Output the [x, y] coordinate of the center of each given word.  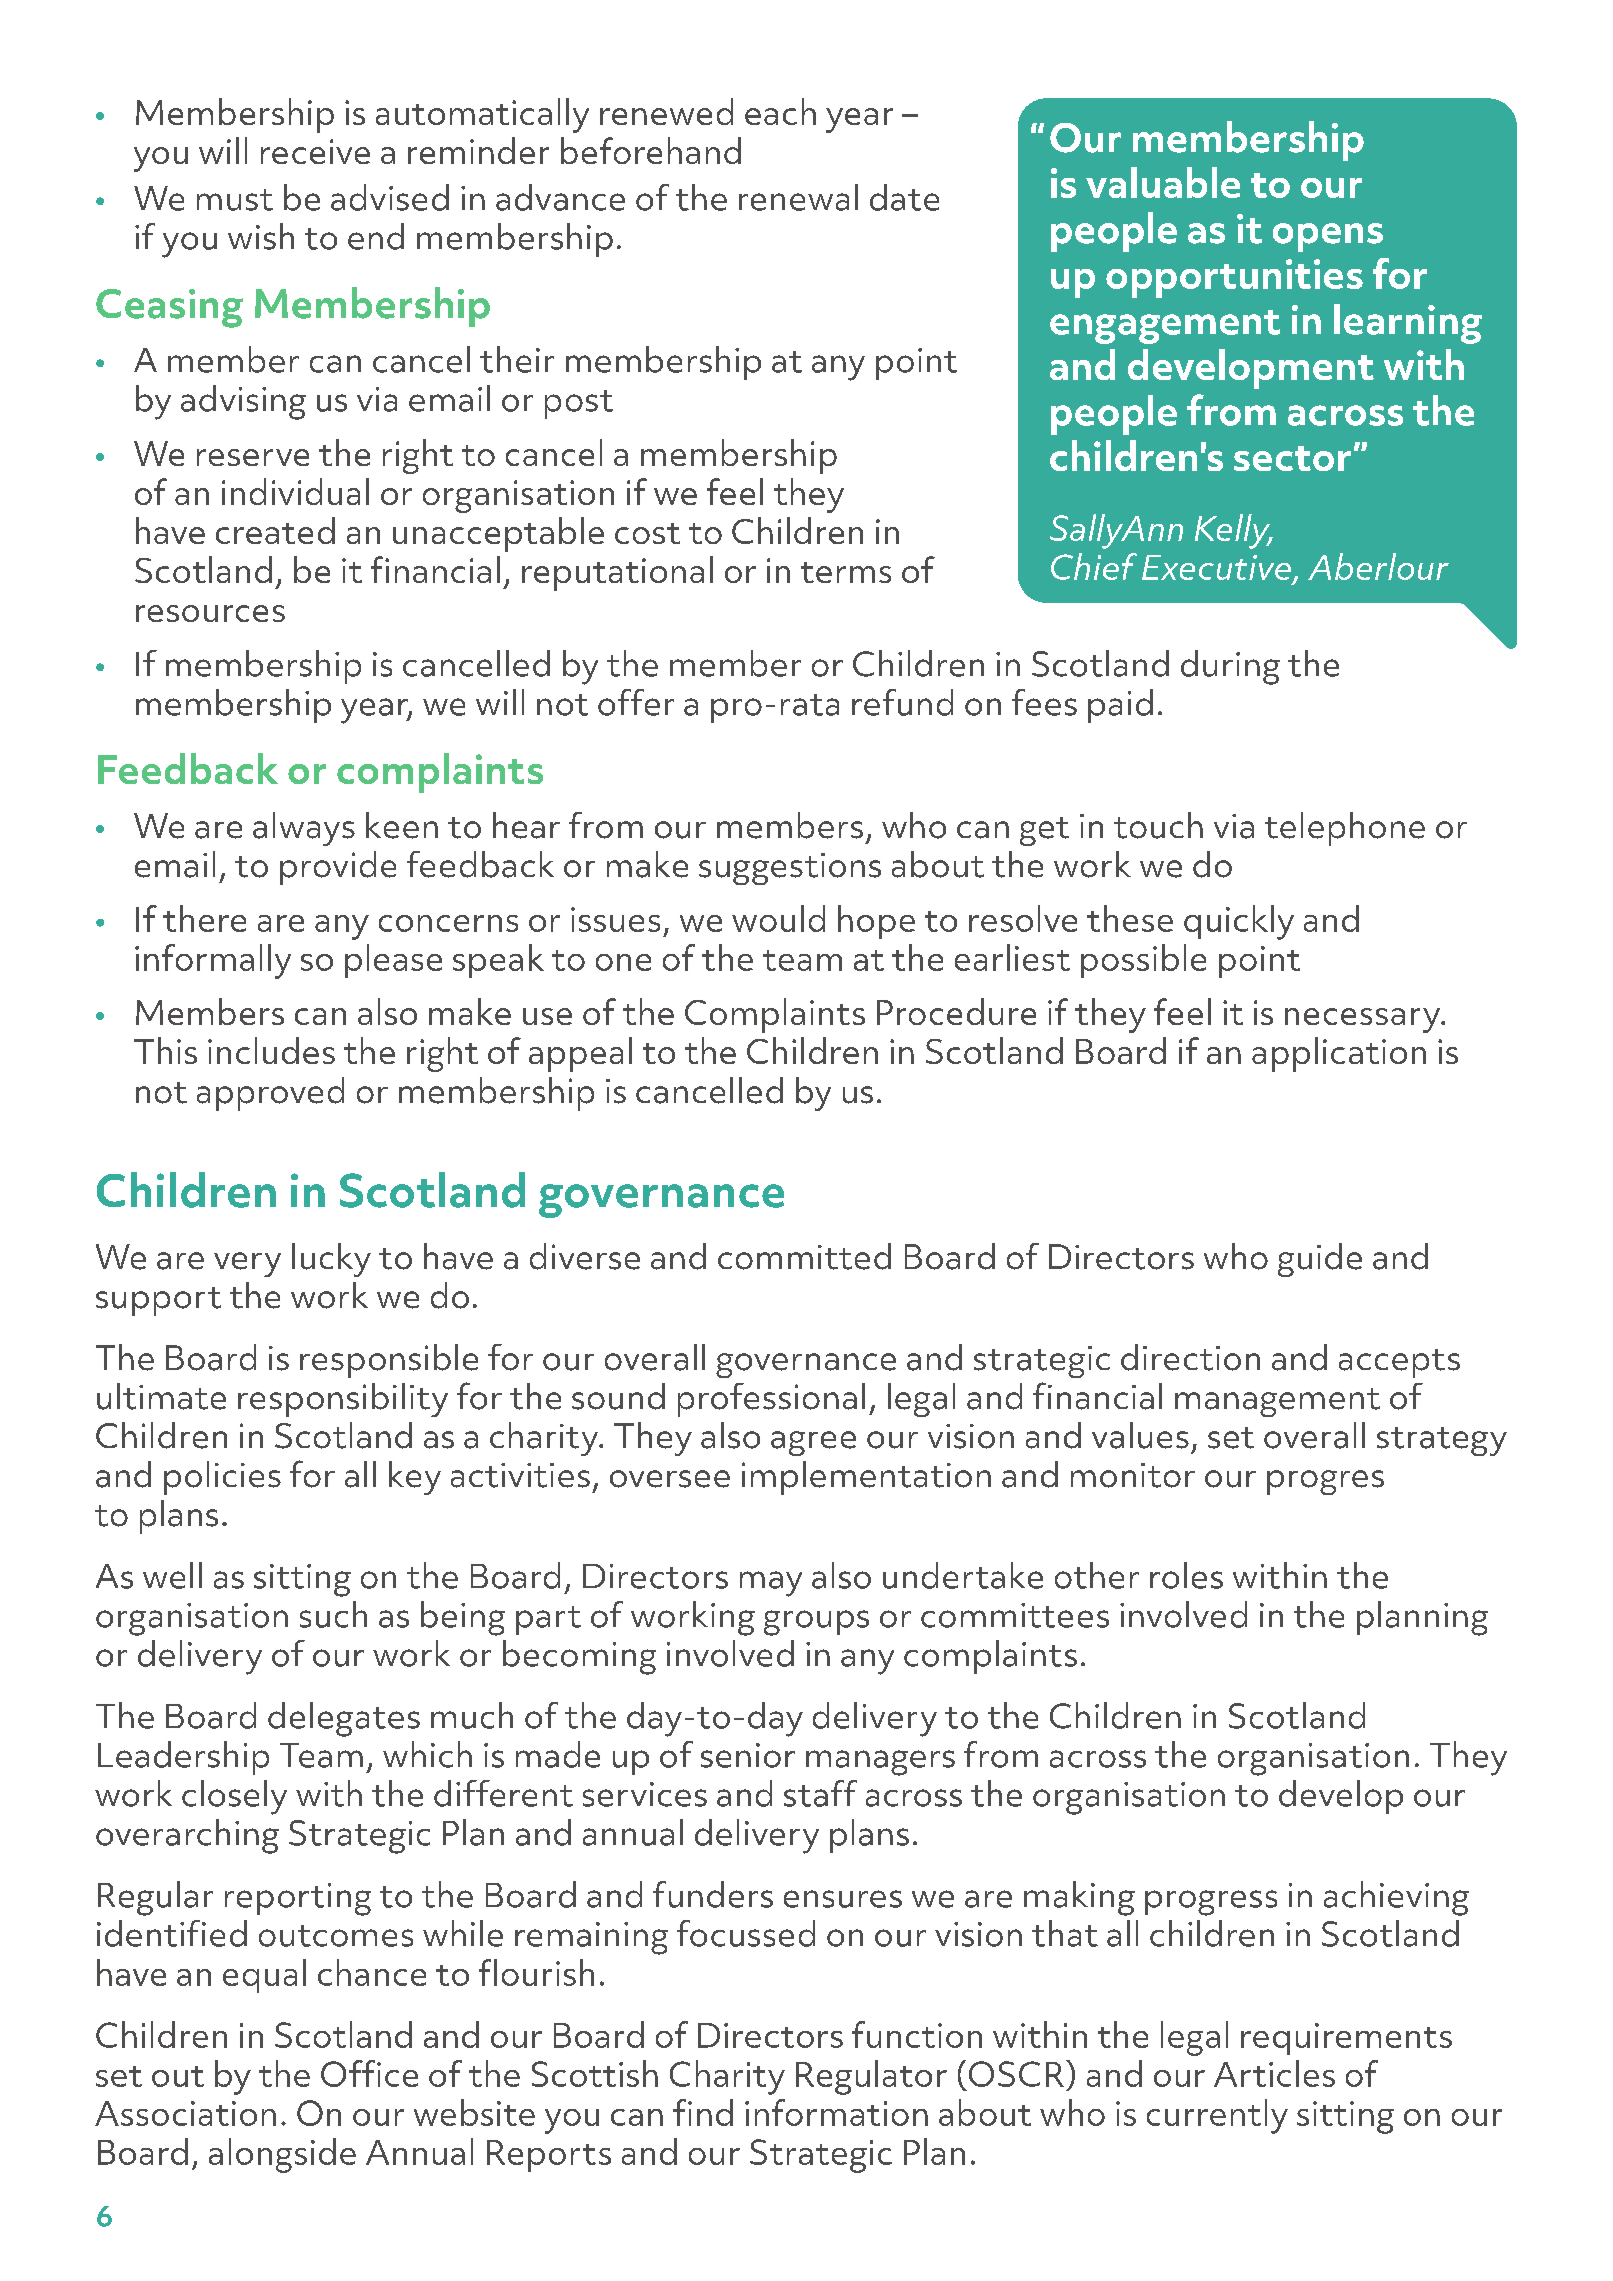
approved [270, 1094]
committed [804, 1256]
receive [315, 151]
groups [816, 1623]
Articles [1274, 2073]
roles [1186, 1575]
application [1339, 1054]
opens [1328, 237]
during [1230, 667]
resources [210, 613]
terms [846, 572]
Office [369, 2073]
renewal [798, 197]
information [836, 2112]
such [333, 1614]
